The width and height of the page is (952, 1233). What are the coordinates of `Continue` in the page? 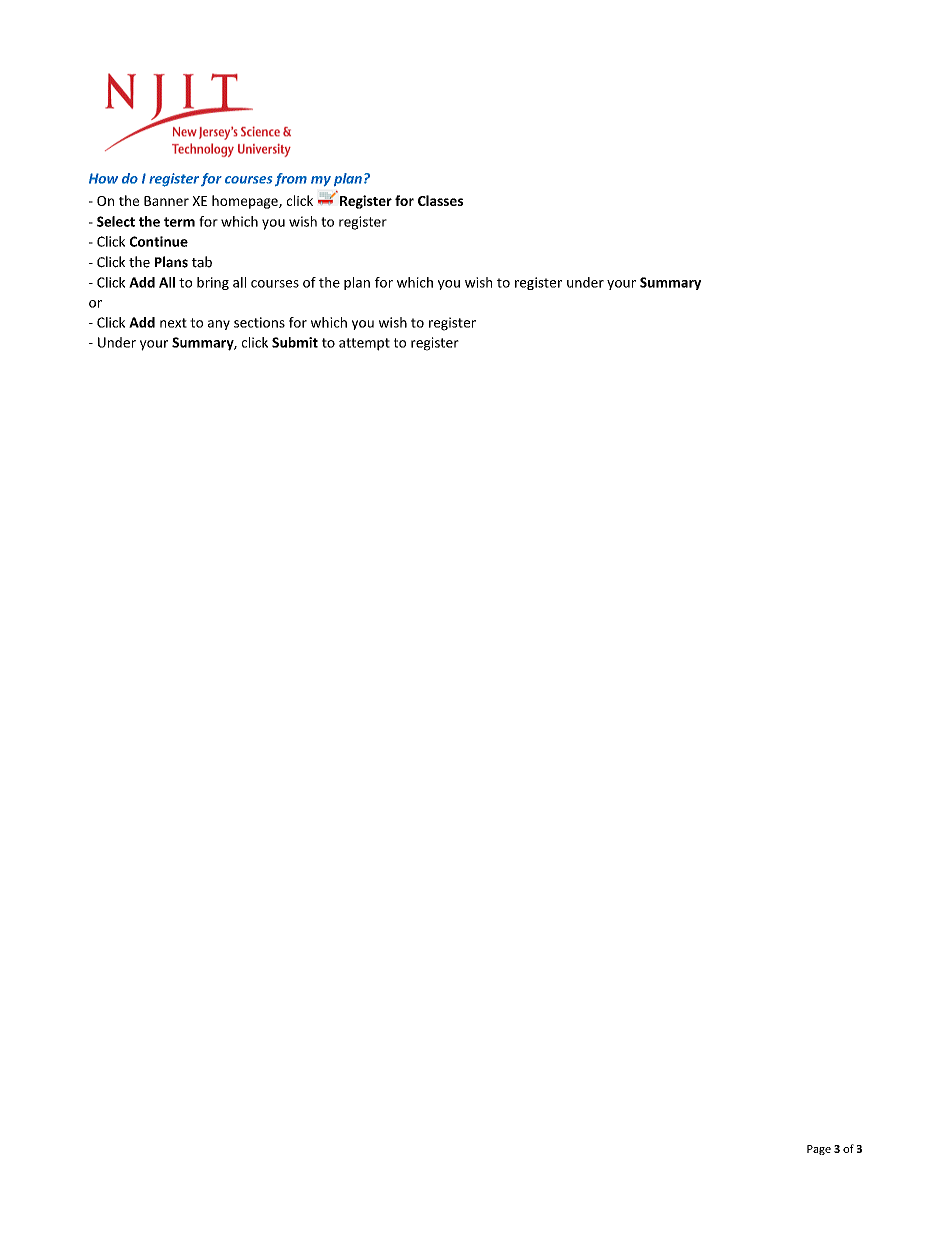 It's located at (159, 241).
